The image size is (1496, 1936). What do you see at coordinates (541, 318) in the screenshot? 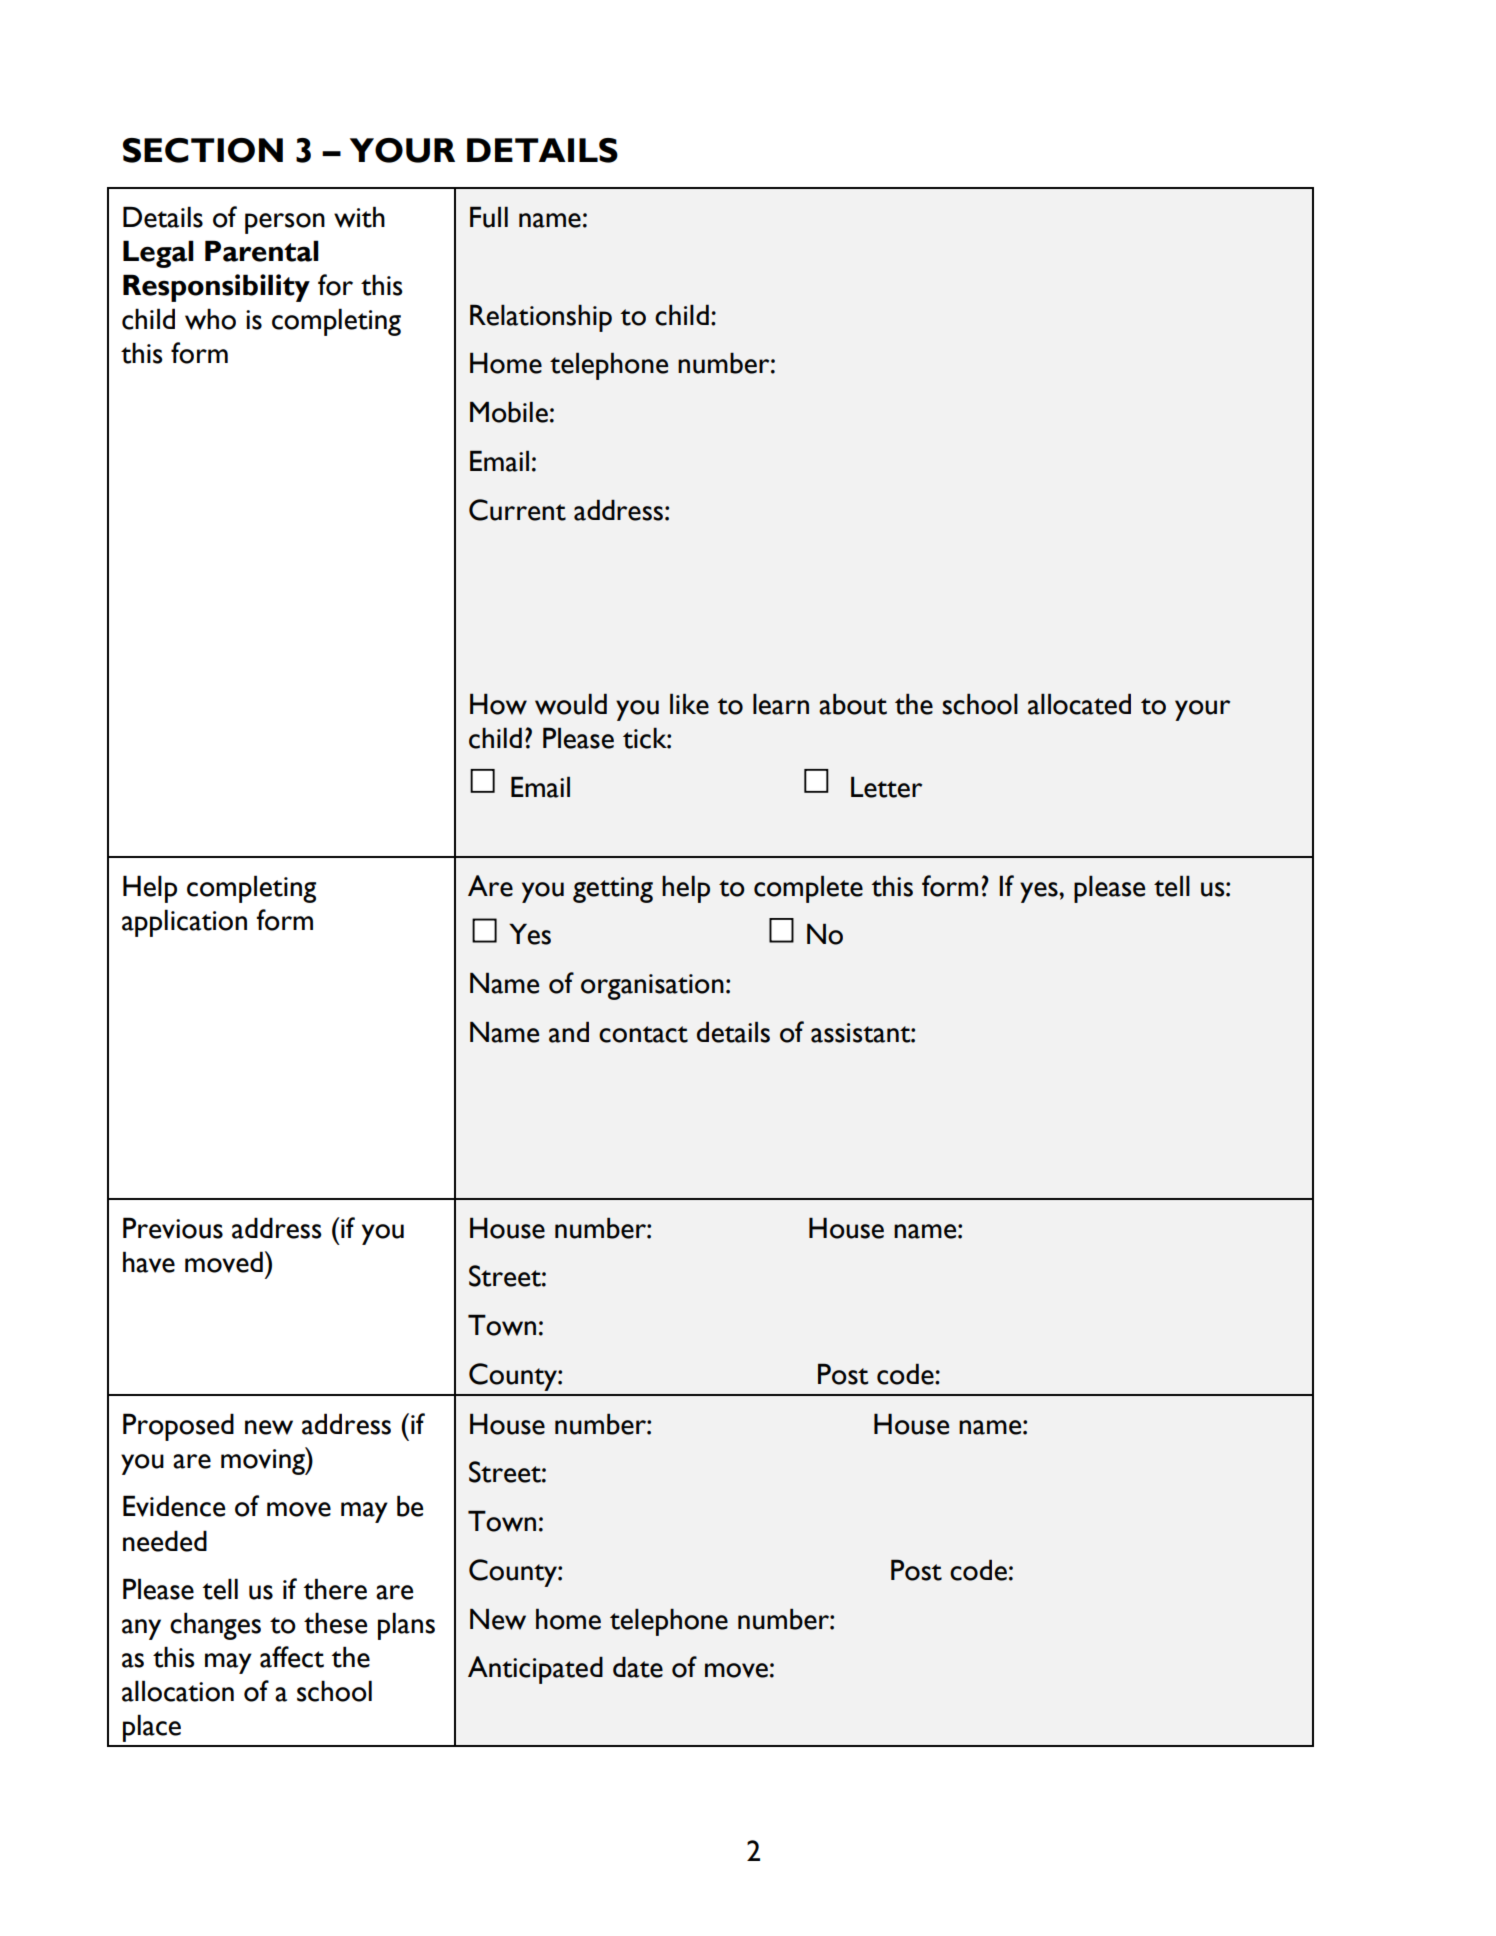
I see `Relationship` at bounding box center [541, 318].
